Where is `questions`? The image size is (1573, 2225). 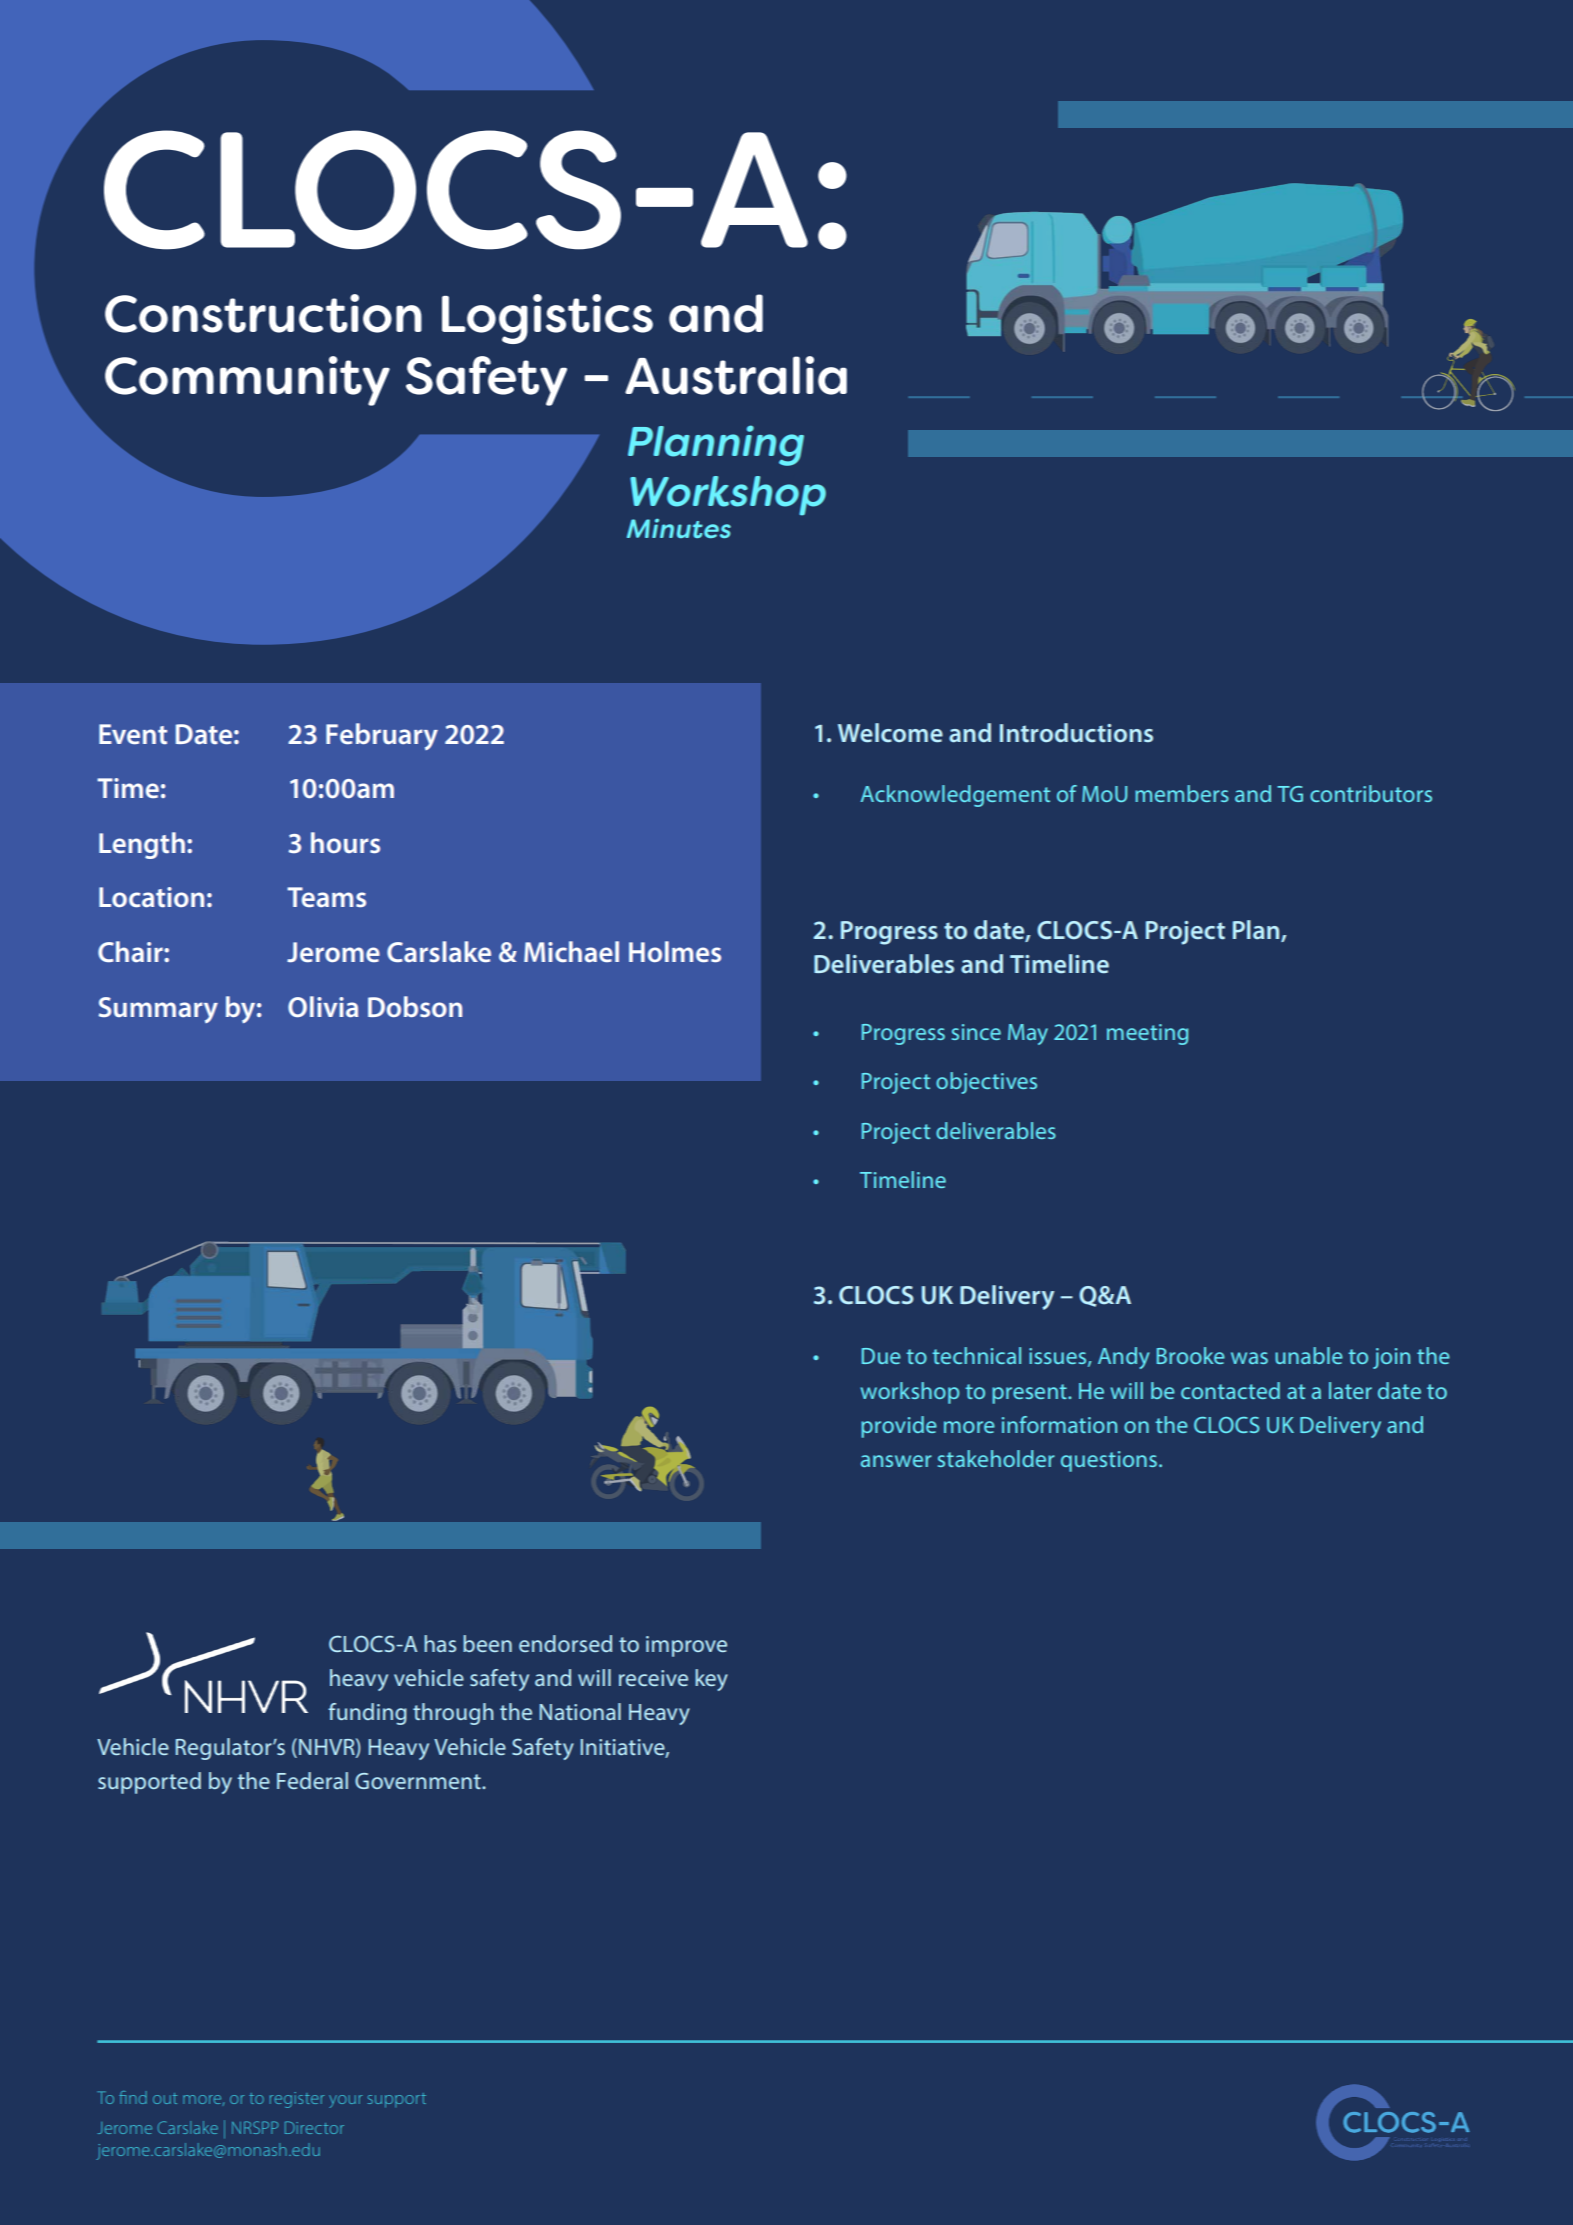
questions is located at coordinates (1109, 1461).
